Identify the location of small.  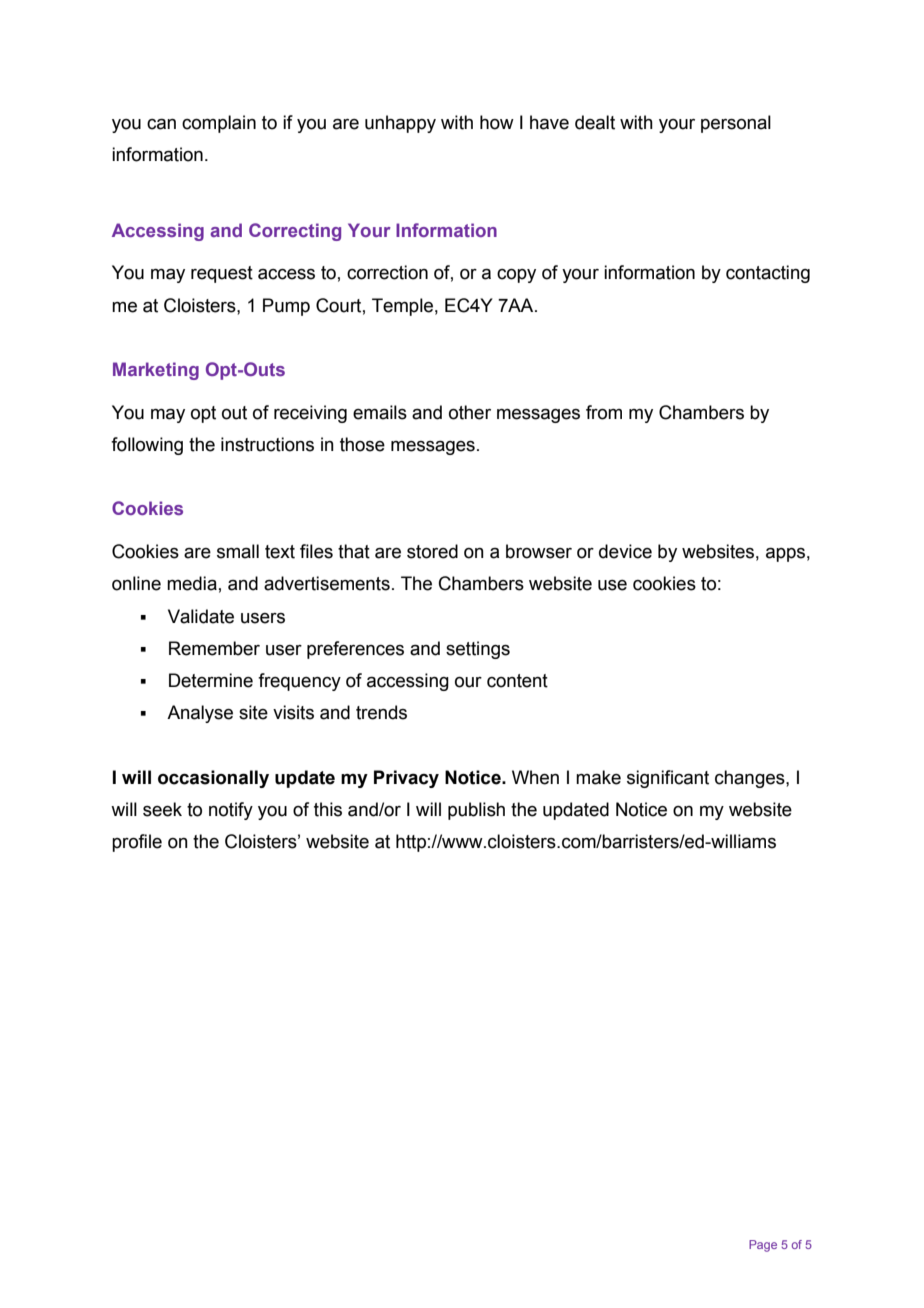
(238, 551).
